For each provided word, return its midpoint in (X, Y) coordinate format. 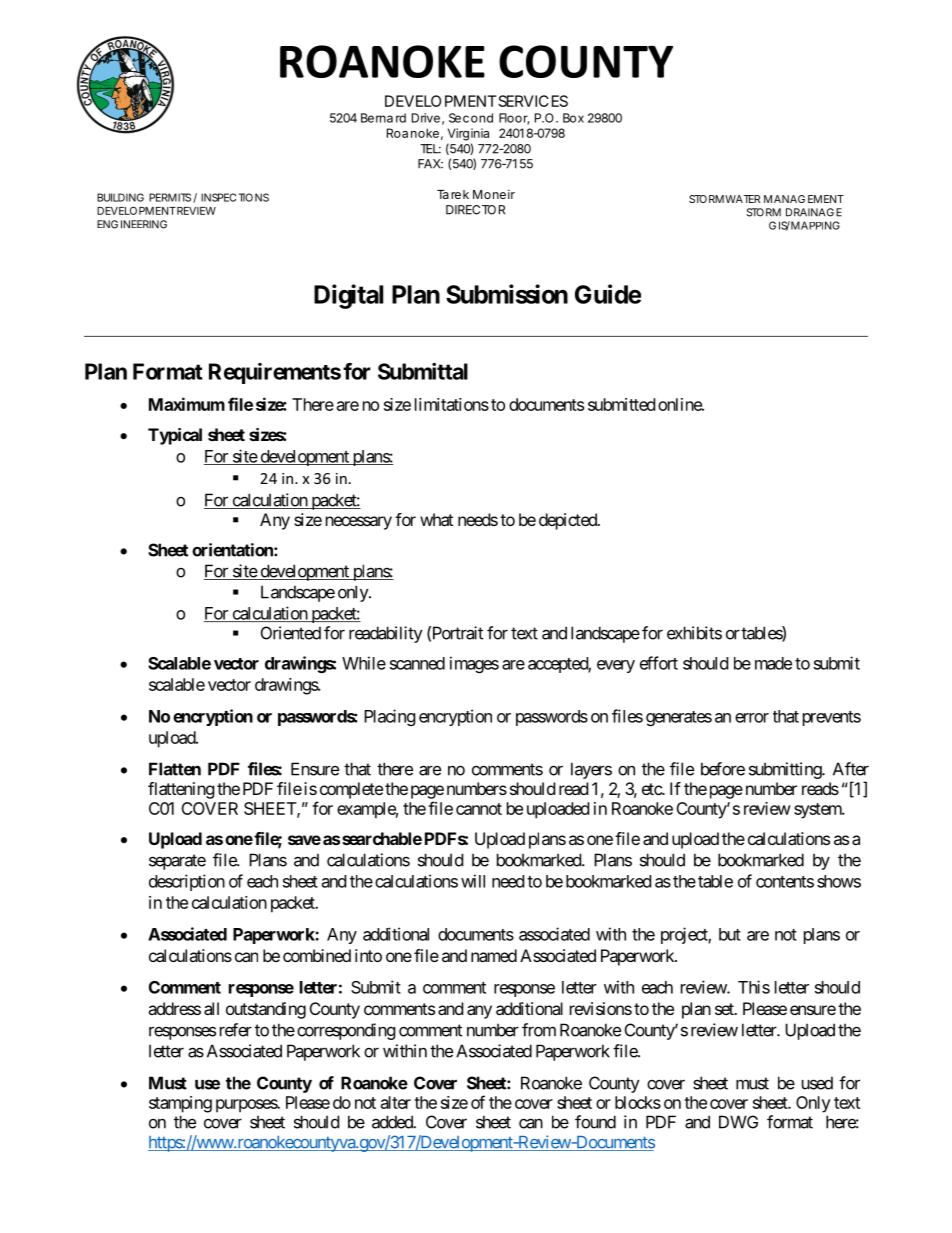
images (474, 664)
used (817, 1083)
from (539, 1030)
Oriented (291, 633)
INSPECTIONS (235, 197)
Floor (514, 119)
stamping (180, 1104)
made (773, 663)
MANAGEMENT (804, 199)
